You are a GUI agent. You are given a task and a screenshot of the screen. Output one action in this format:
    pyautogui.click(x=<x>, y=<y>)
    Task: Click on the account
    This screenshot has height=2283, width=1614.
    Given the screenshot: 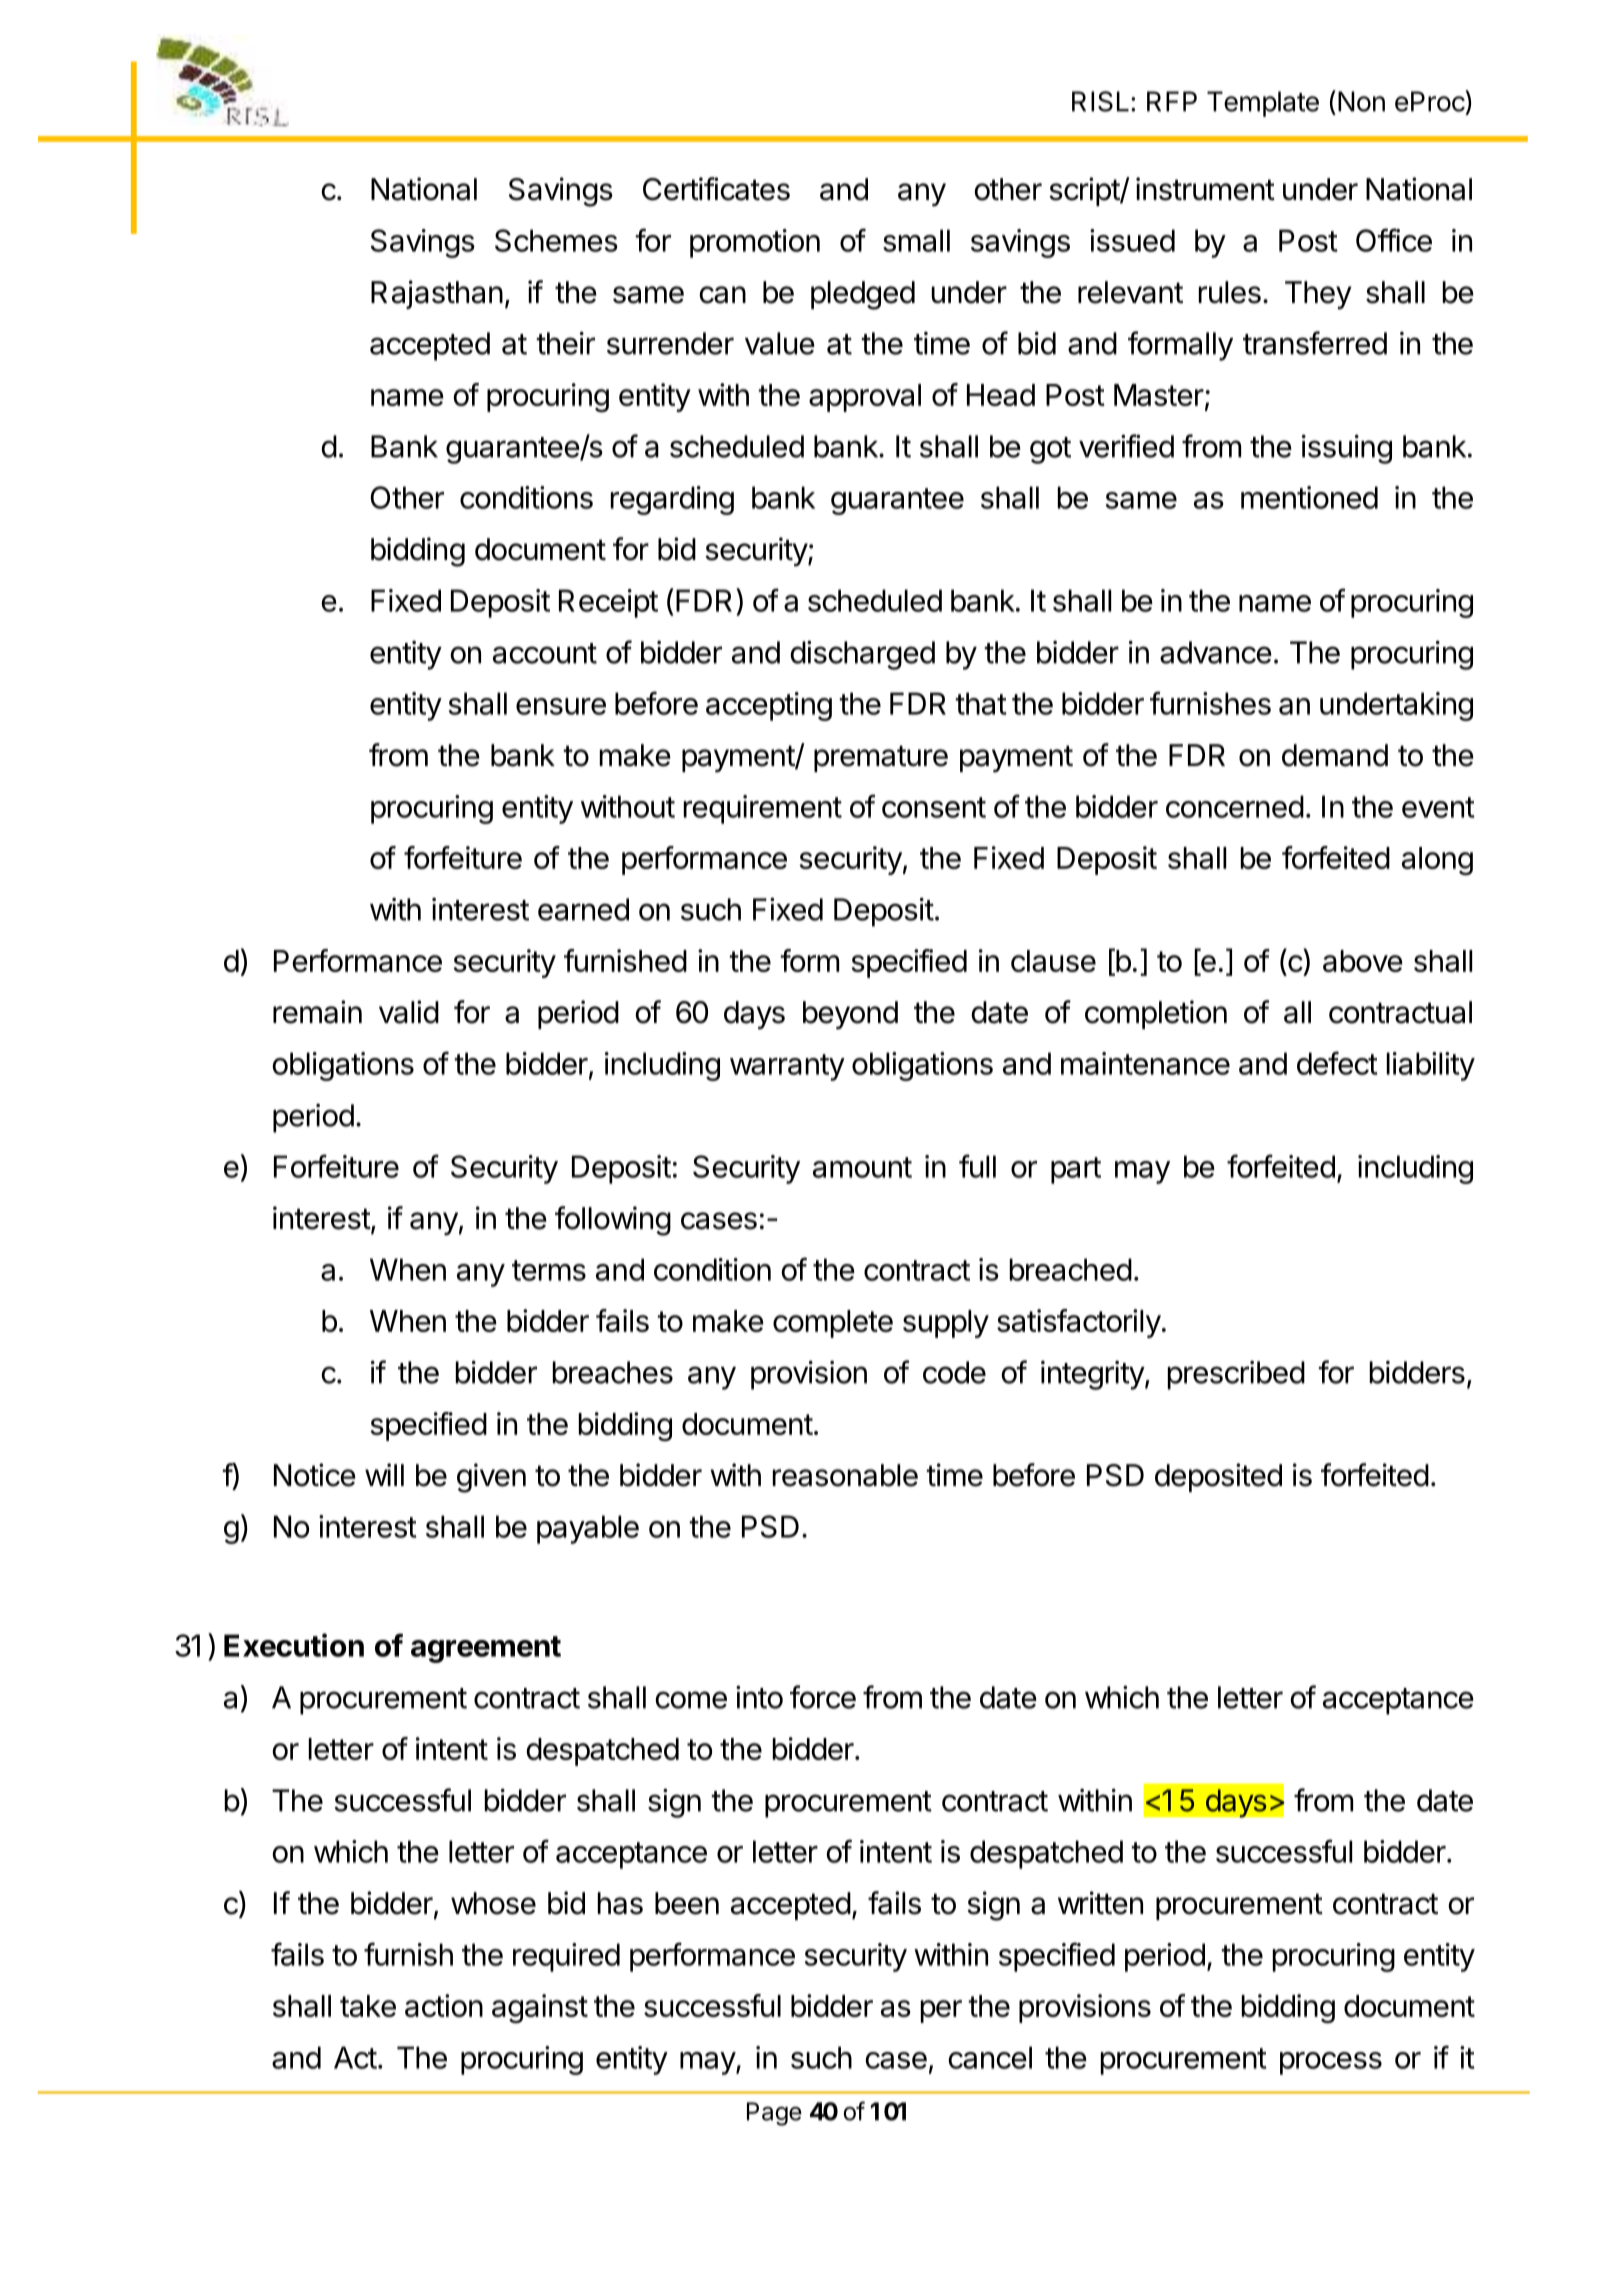 What is the action you would take?
    pyautogui.click(x=545, y=653)
